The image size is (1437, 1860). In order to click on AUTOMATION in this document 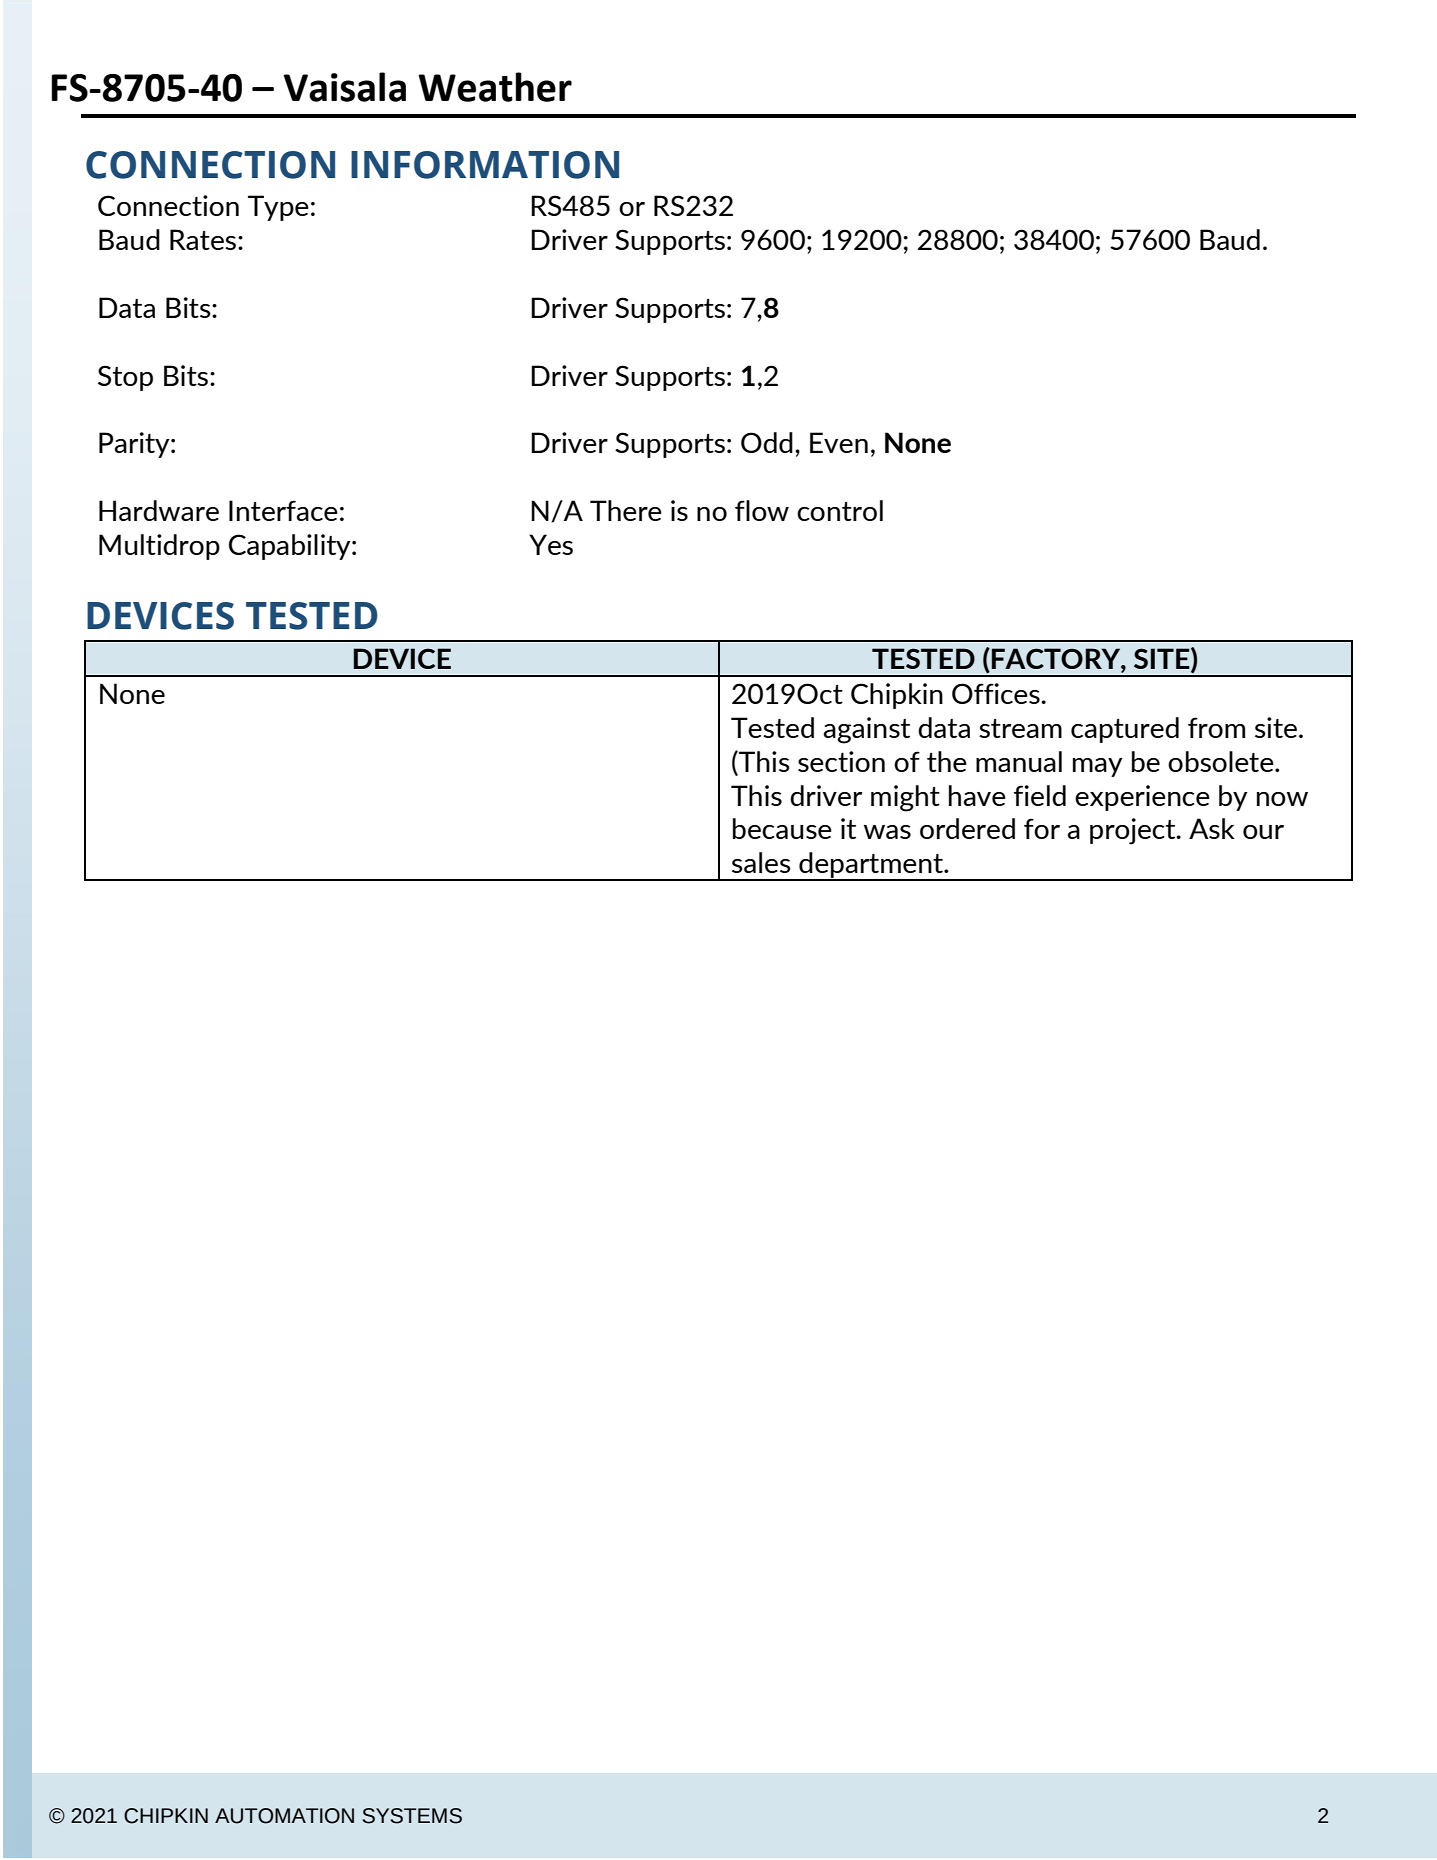, I will do `click(284, 1816)`.
